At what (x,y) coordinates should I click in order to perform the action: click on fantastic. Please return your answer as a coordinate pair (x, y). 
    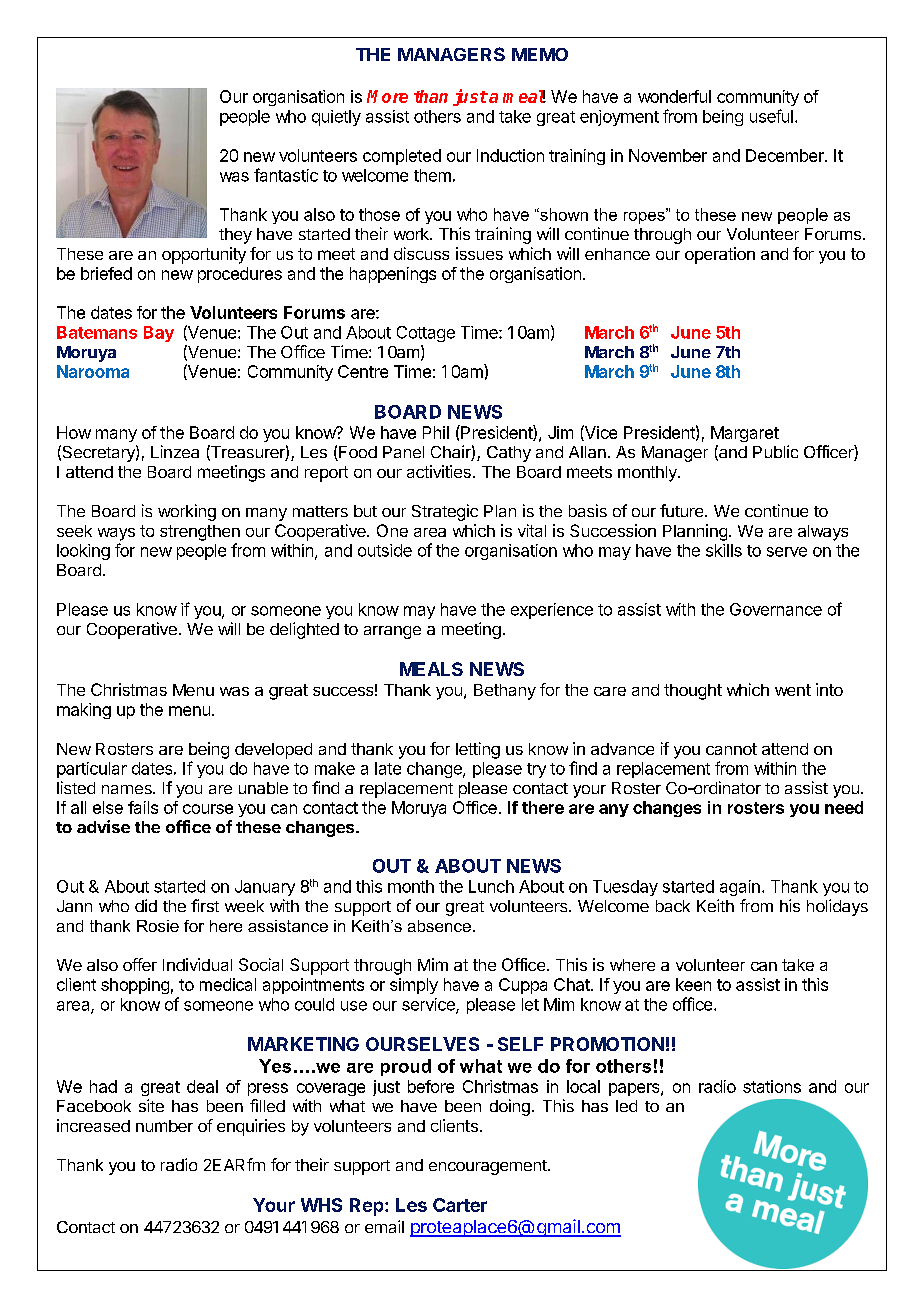
    Looking at the image, I should click on (286, 175).
